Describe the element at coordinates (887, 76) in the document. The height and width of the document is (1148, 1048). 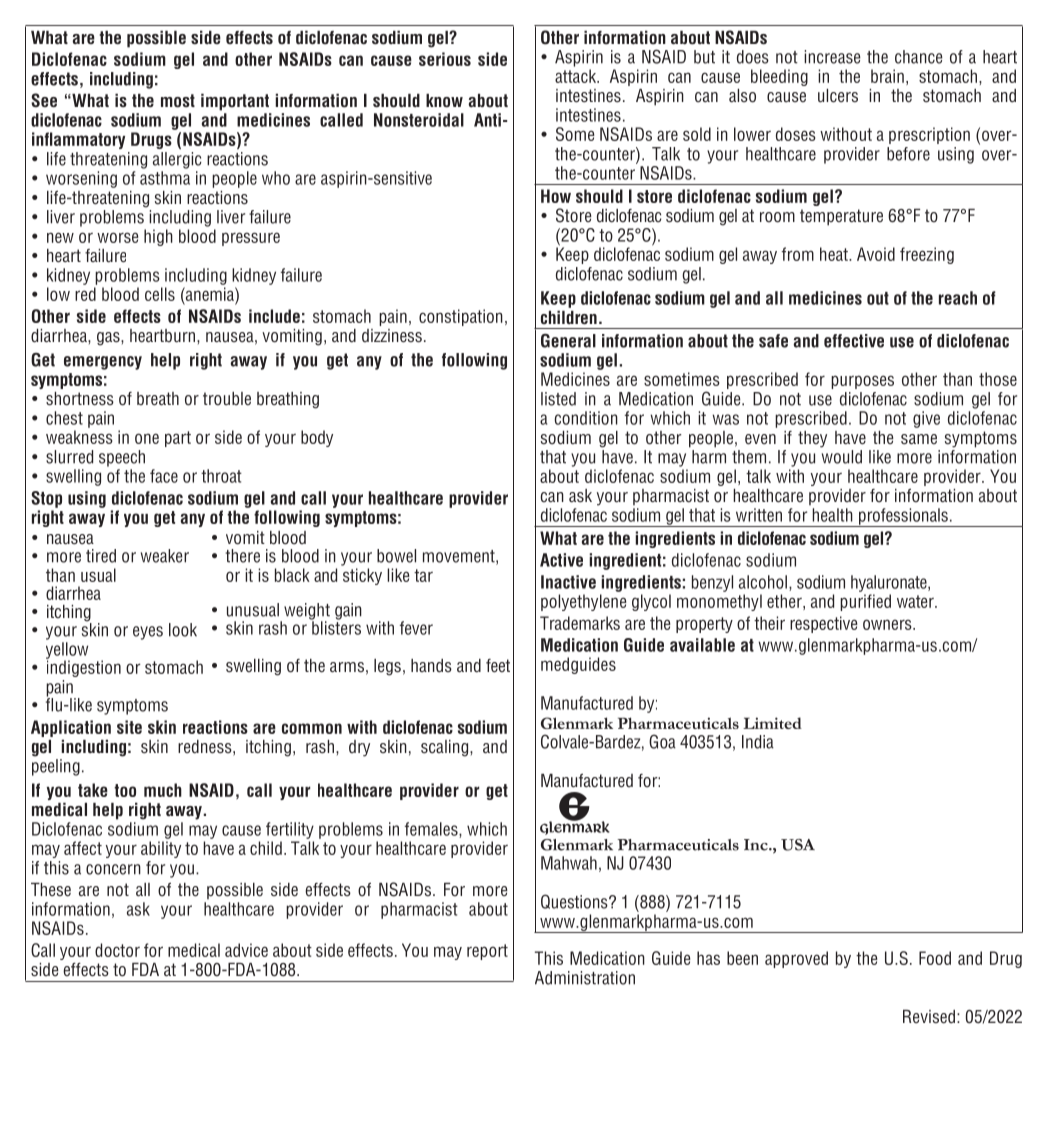
I see `brain` at that location.
